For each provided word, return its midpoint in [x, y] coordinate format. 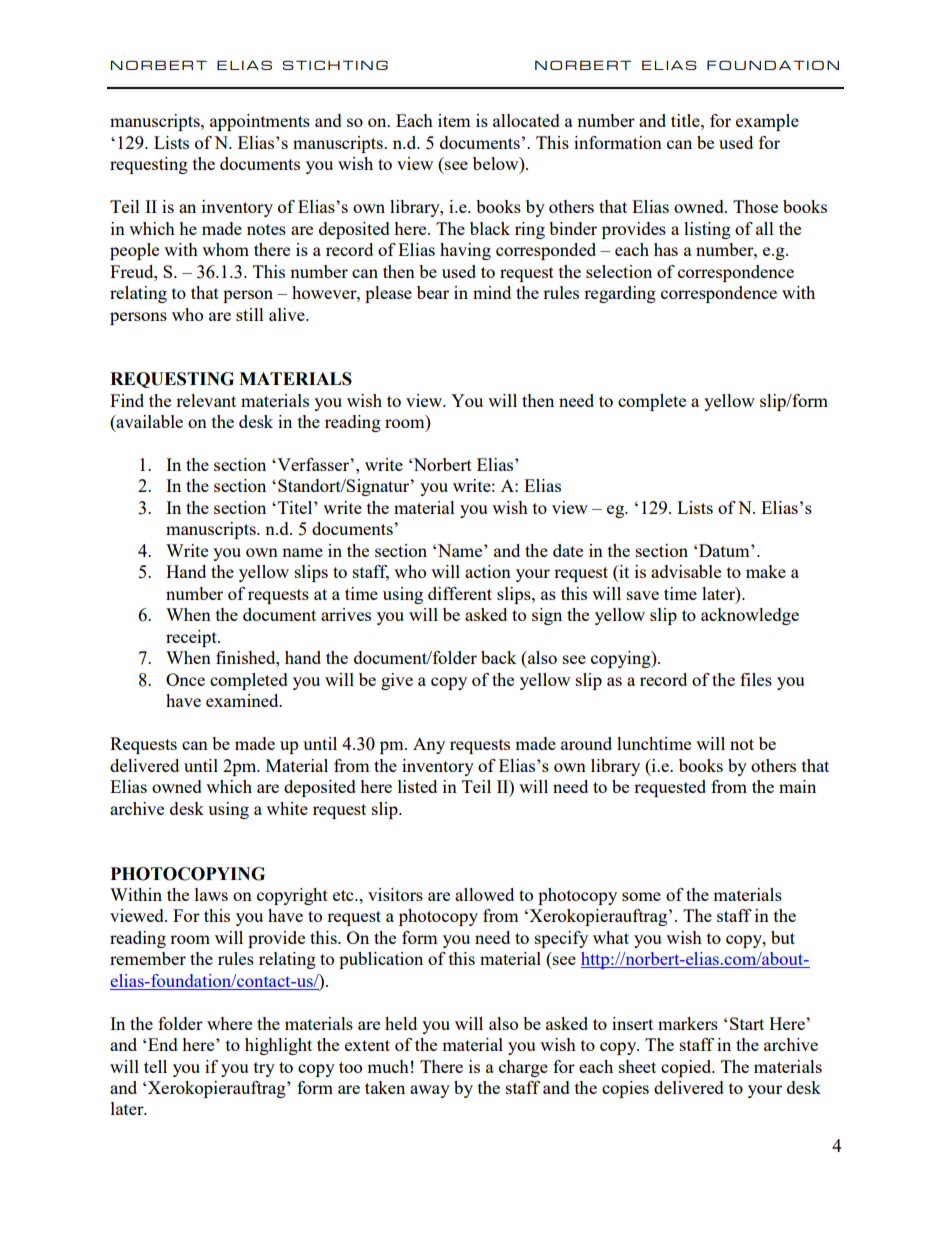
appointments [260, 122]
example [767, 122]
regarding [620, 294]
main [797, 786]
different [460, 593]
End [163, 1044]
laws [211, 894]
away [430, 1091]
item [454, 120]
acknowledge [750, 616]
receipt [192, 638]
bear [433, 292]
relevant [206, 400]
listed [417, 786]
